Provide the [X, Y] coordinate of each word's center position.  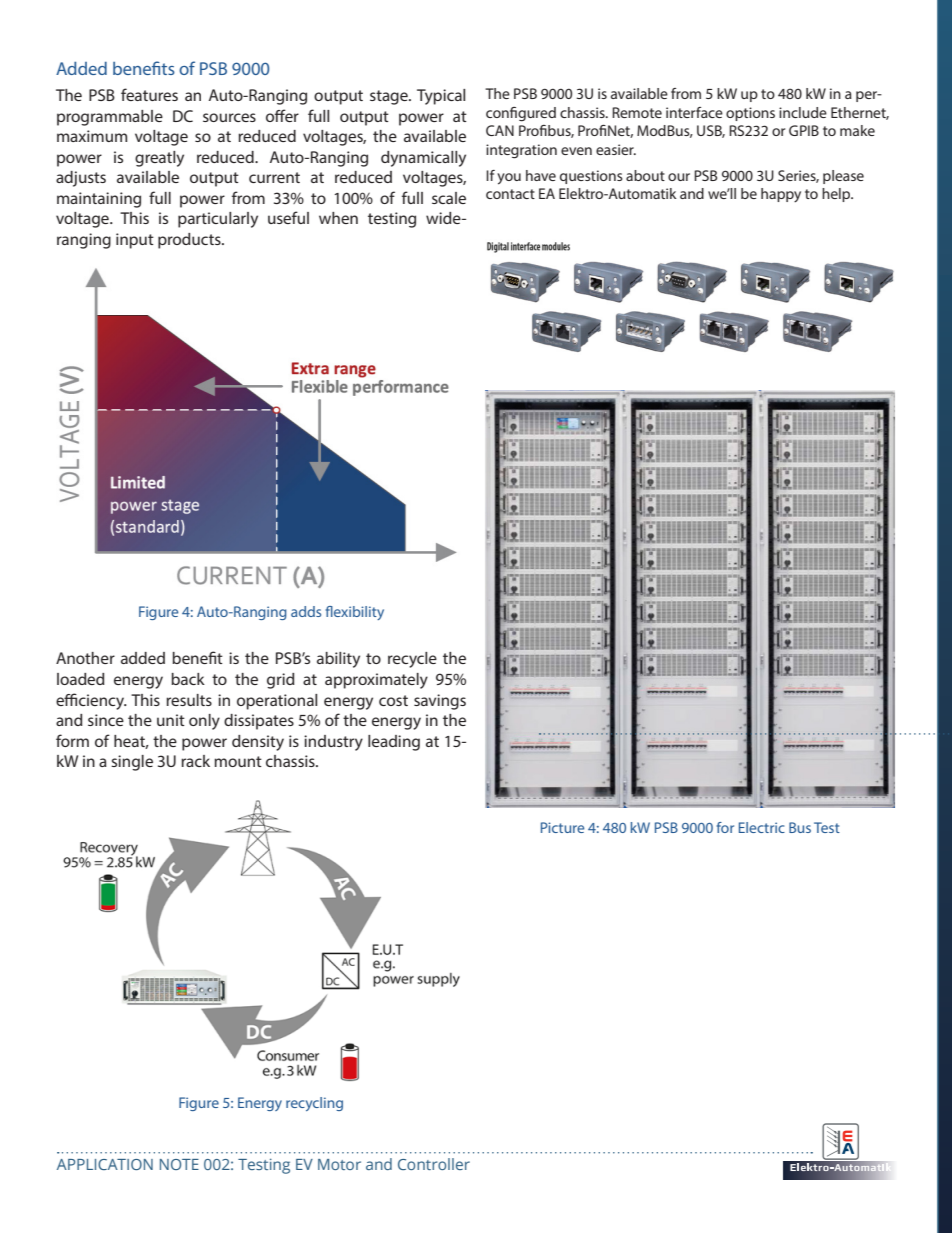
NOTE [179, 1164]
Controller [434, 1164]
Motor [339, 1164]
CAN [500, 130]
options [750, 114]
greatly [159, 159]
